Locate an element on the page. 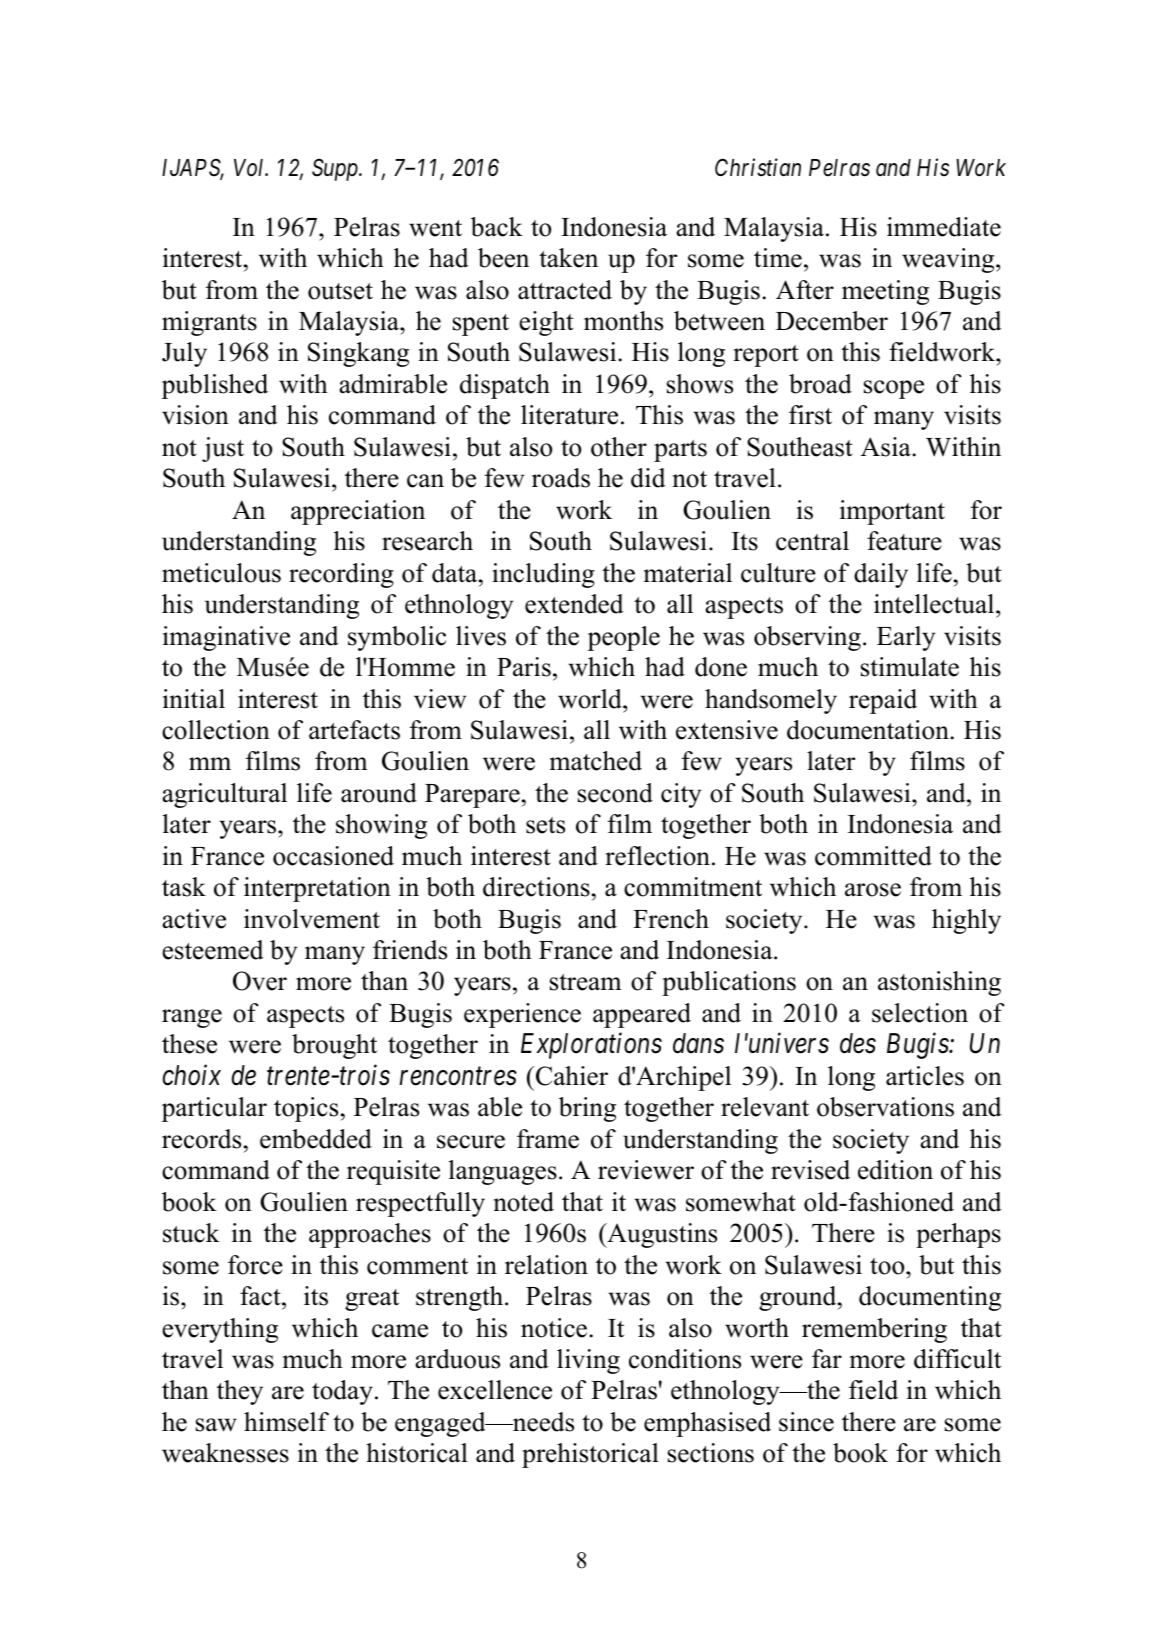 This image has height=1645, width=1163. himself is located at coordinates (286, 1422).
